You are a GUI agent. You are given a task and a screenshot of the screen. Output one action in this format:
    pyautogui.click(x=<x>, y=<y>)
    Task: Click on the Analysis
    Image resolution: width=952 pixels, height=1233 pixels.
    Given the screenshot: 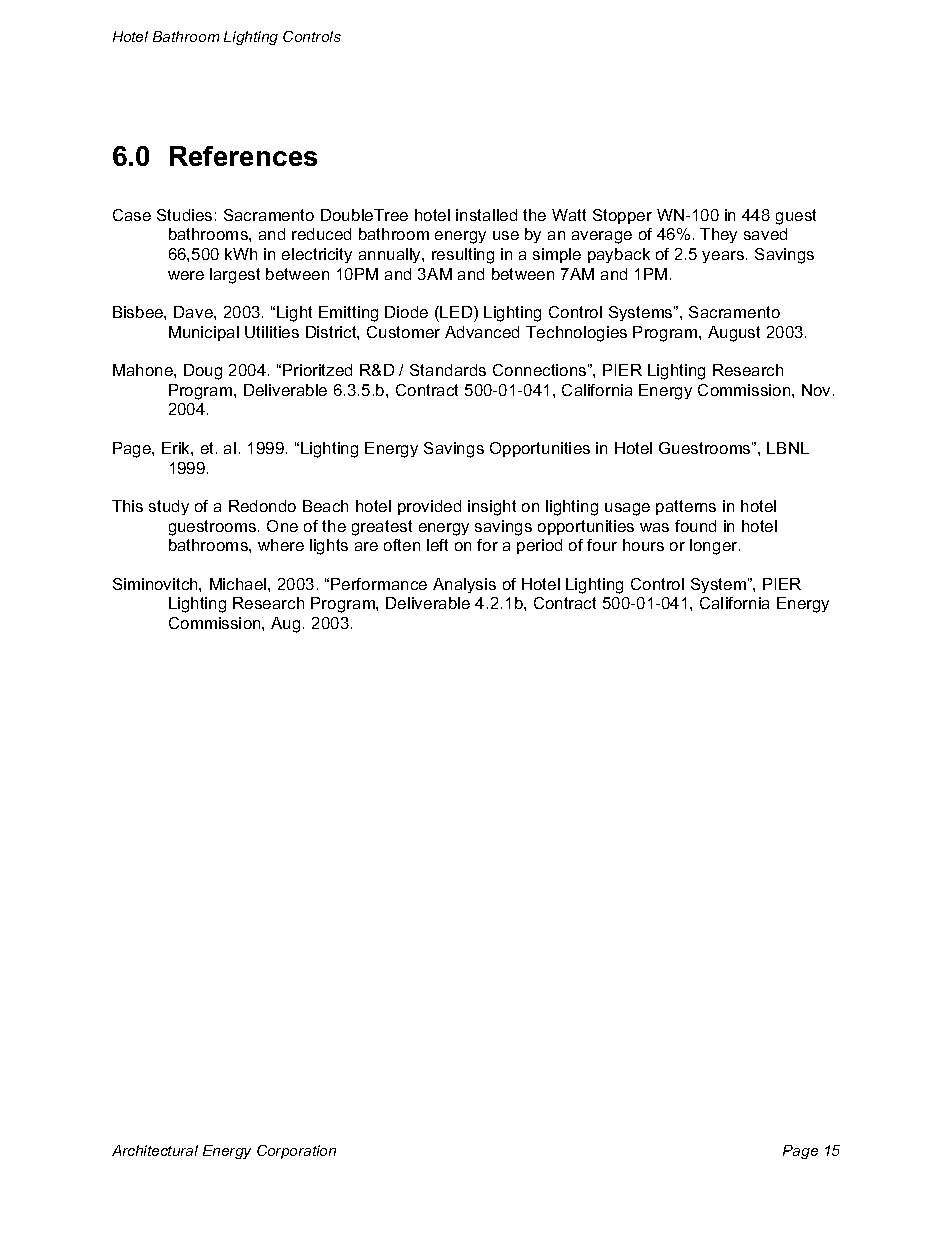 What is the action you would take?
    pyautogui.click(x=464, y=585)
